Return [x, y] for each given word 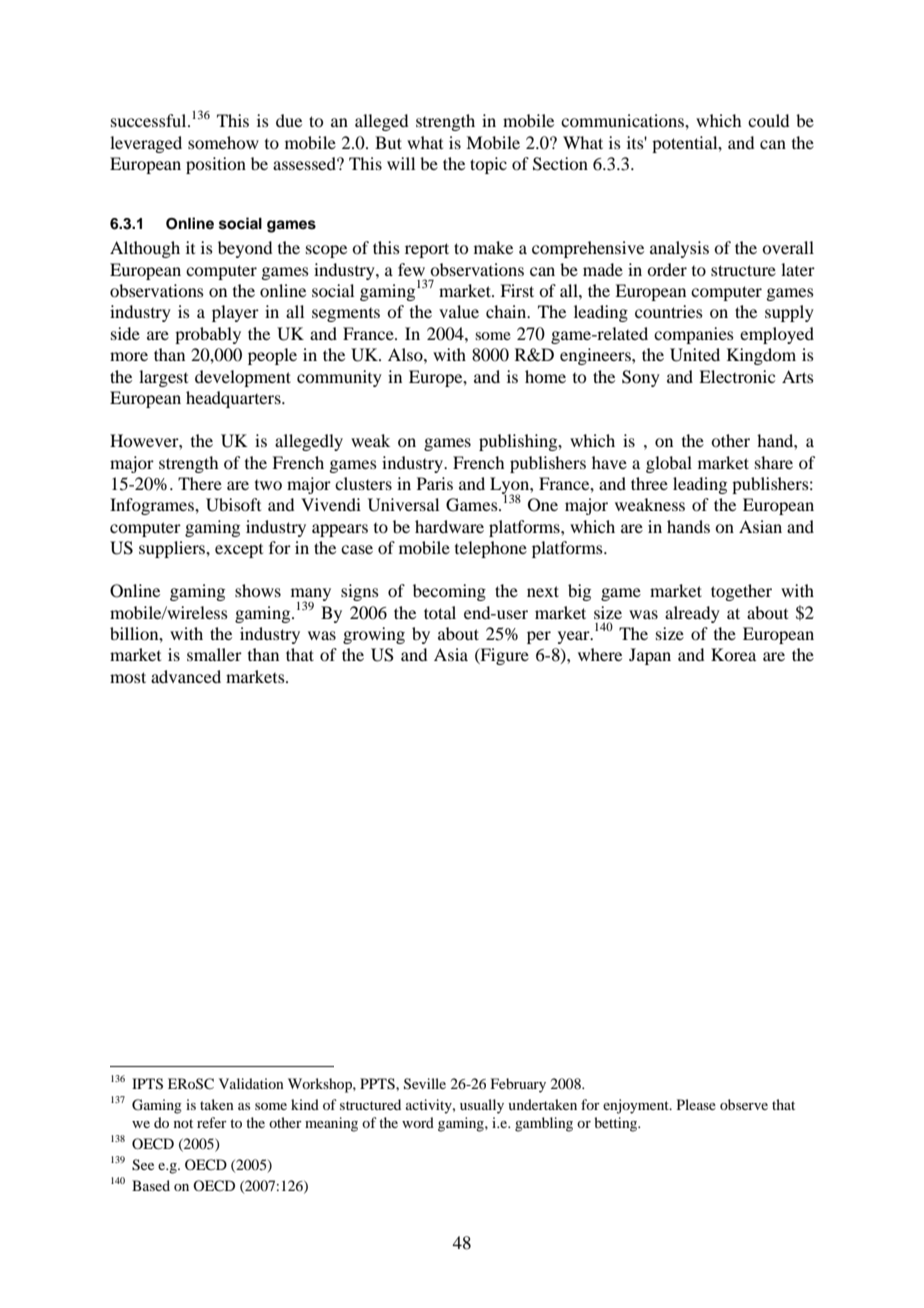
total [440, 612]
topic [488, 165]
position [216, 165]
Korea [733, 654]
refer [212, 1122]
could [768, 120]
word [418, 1122]
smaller [214, 654]
